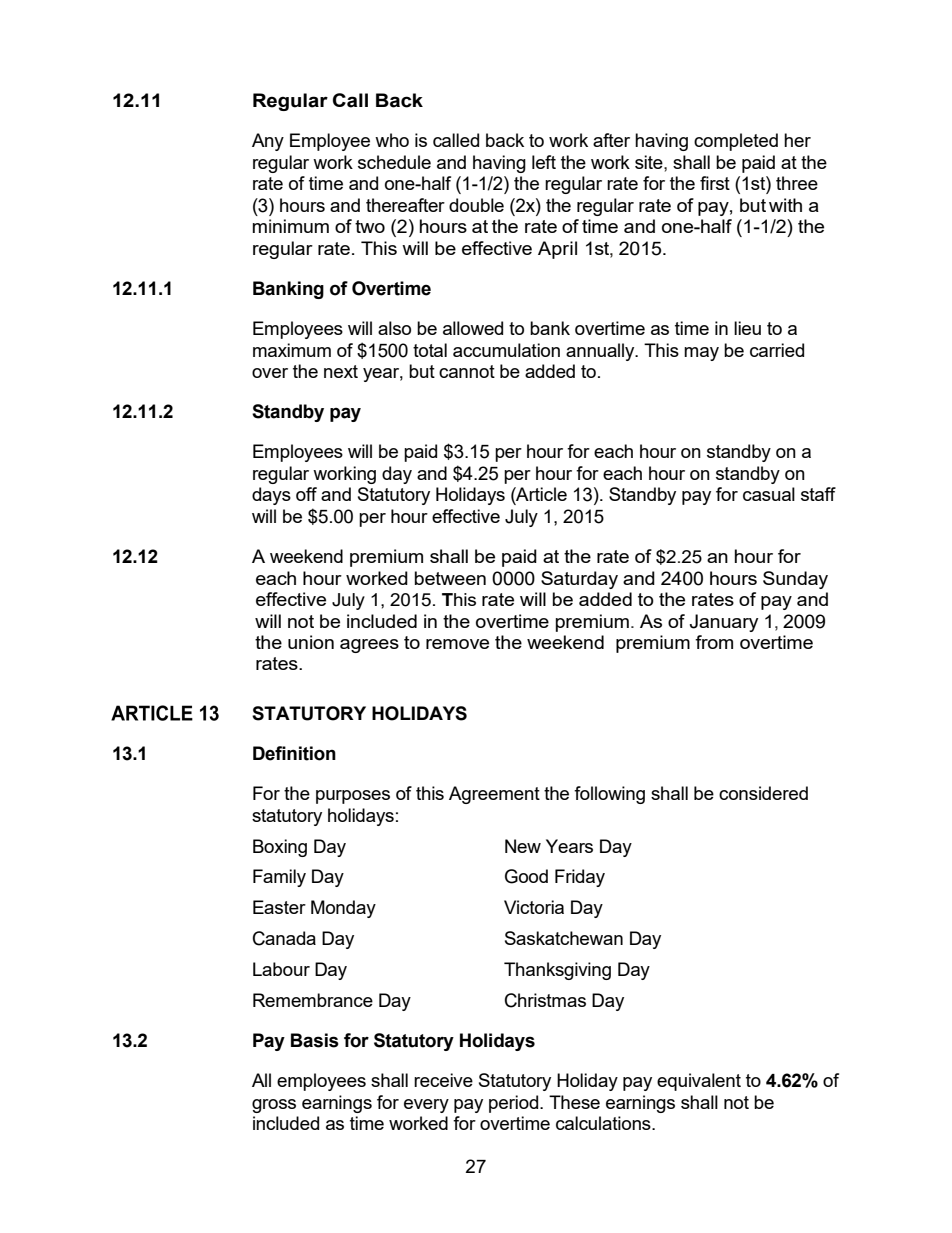 This page has height=1233, width=952. What do you see at coordinates (506, 350) in the page?
I see `accumulation` at bounding box center [506, 350].
